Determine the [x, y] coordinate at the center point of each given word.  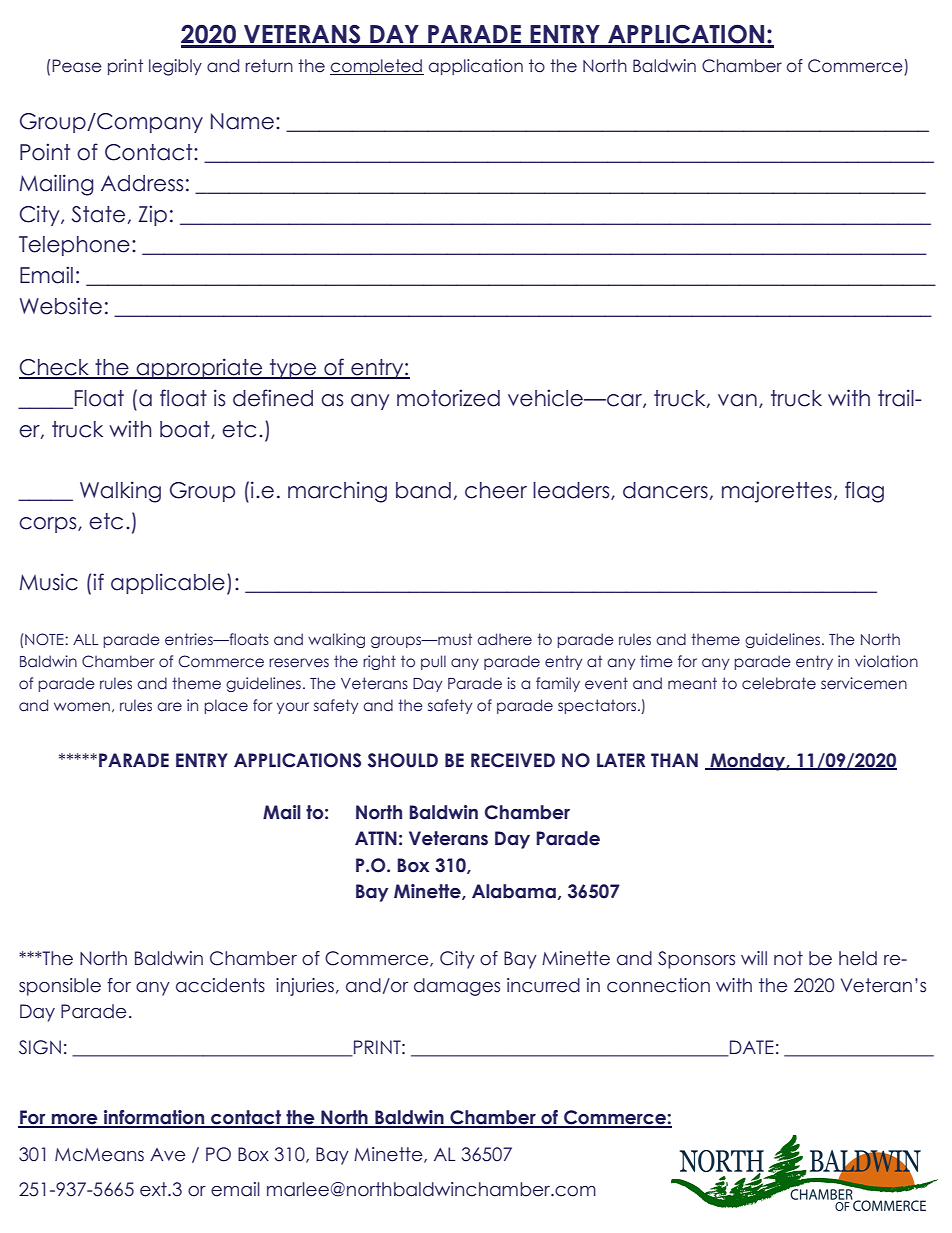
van [737, 400]
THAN [674, 760]
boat [186, 430]
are [169, 707]
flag [864, 492]
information [154, 1118]
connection [658, 985]
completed [377, 67]
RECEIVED [513, 760]
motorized [448, 398]
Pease [77, 66]
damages [457, 987]
